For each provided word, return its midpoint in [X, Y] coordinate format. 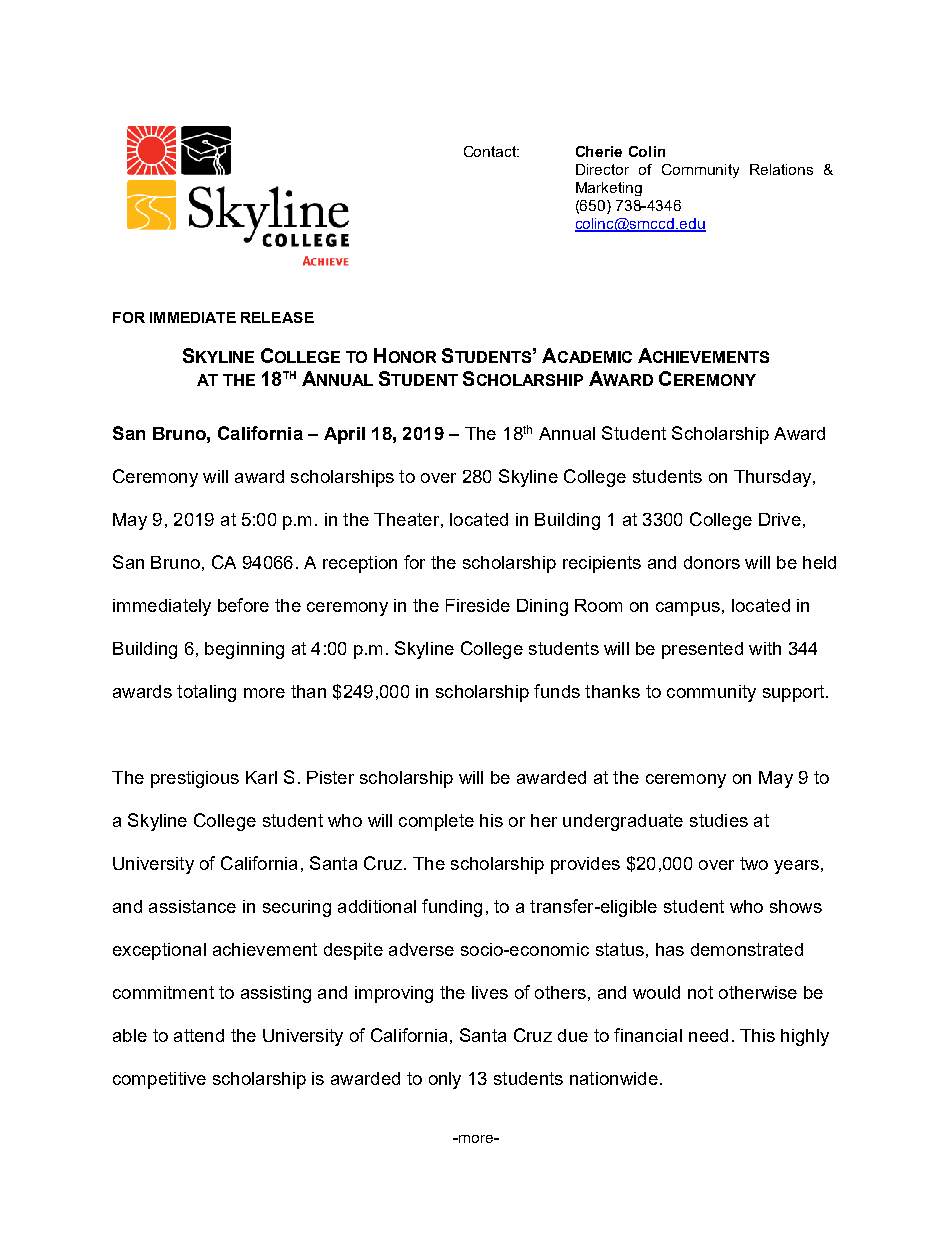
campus [688, 609]
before [243, 605]
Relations [781, 169]
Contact [491, 151]
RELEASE [277, 317]
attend [199, 1035]
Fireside [478, 605]
